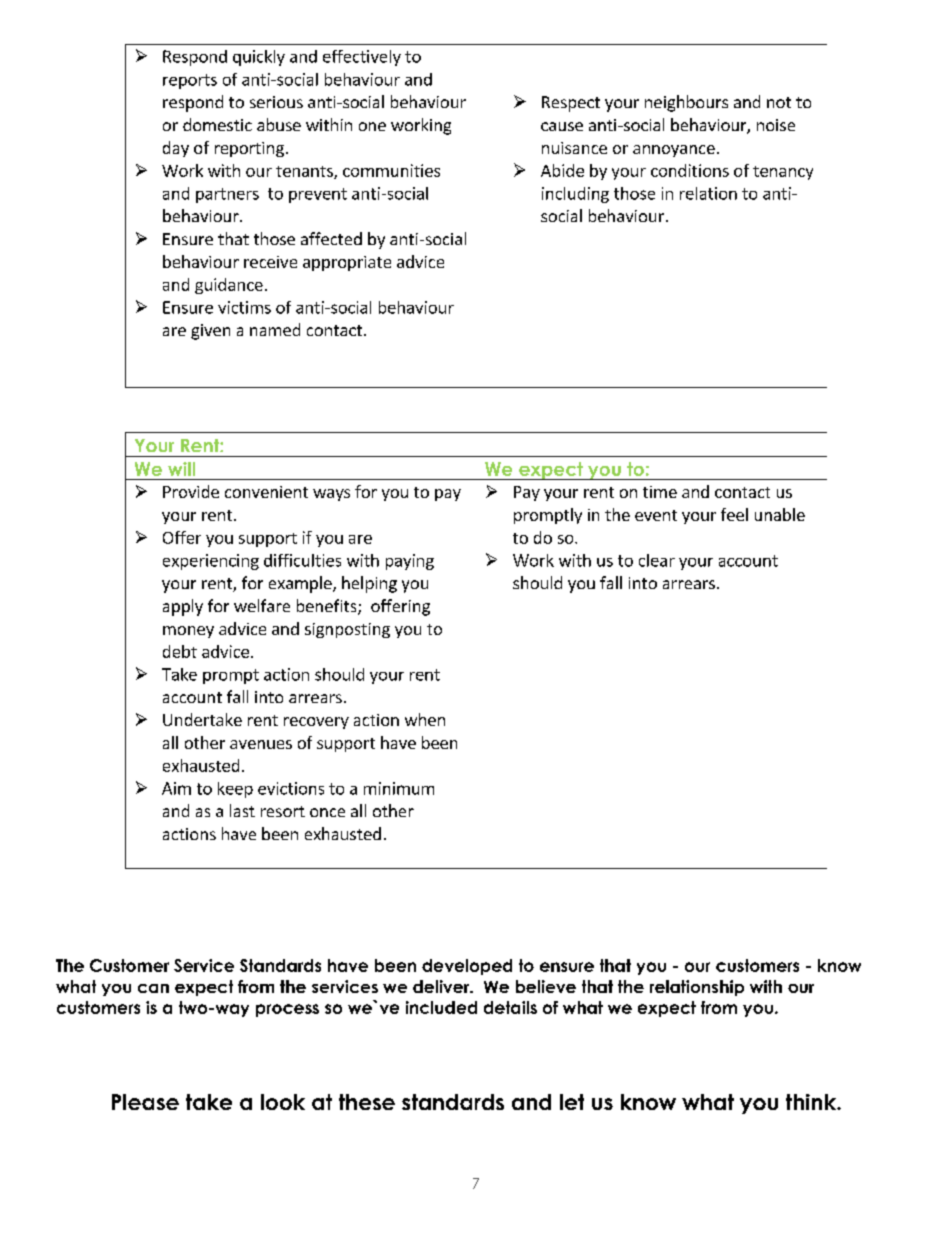 This image has width=952, height=1233. I want to click on neighbours, so click(686, 103).
